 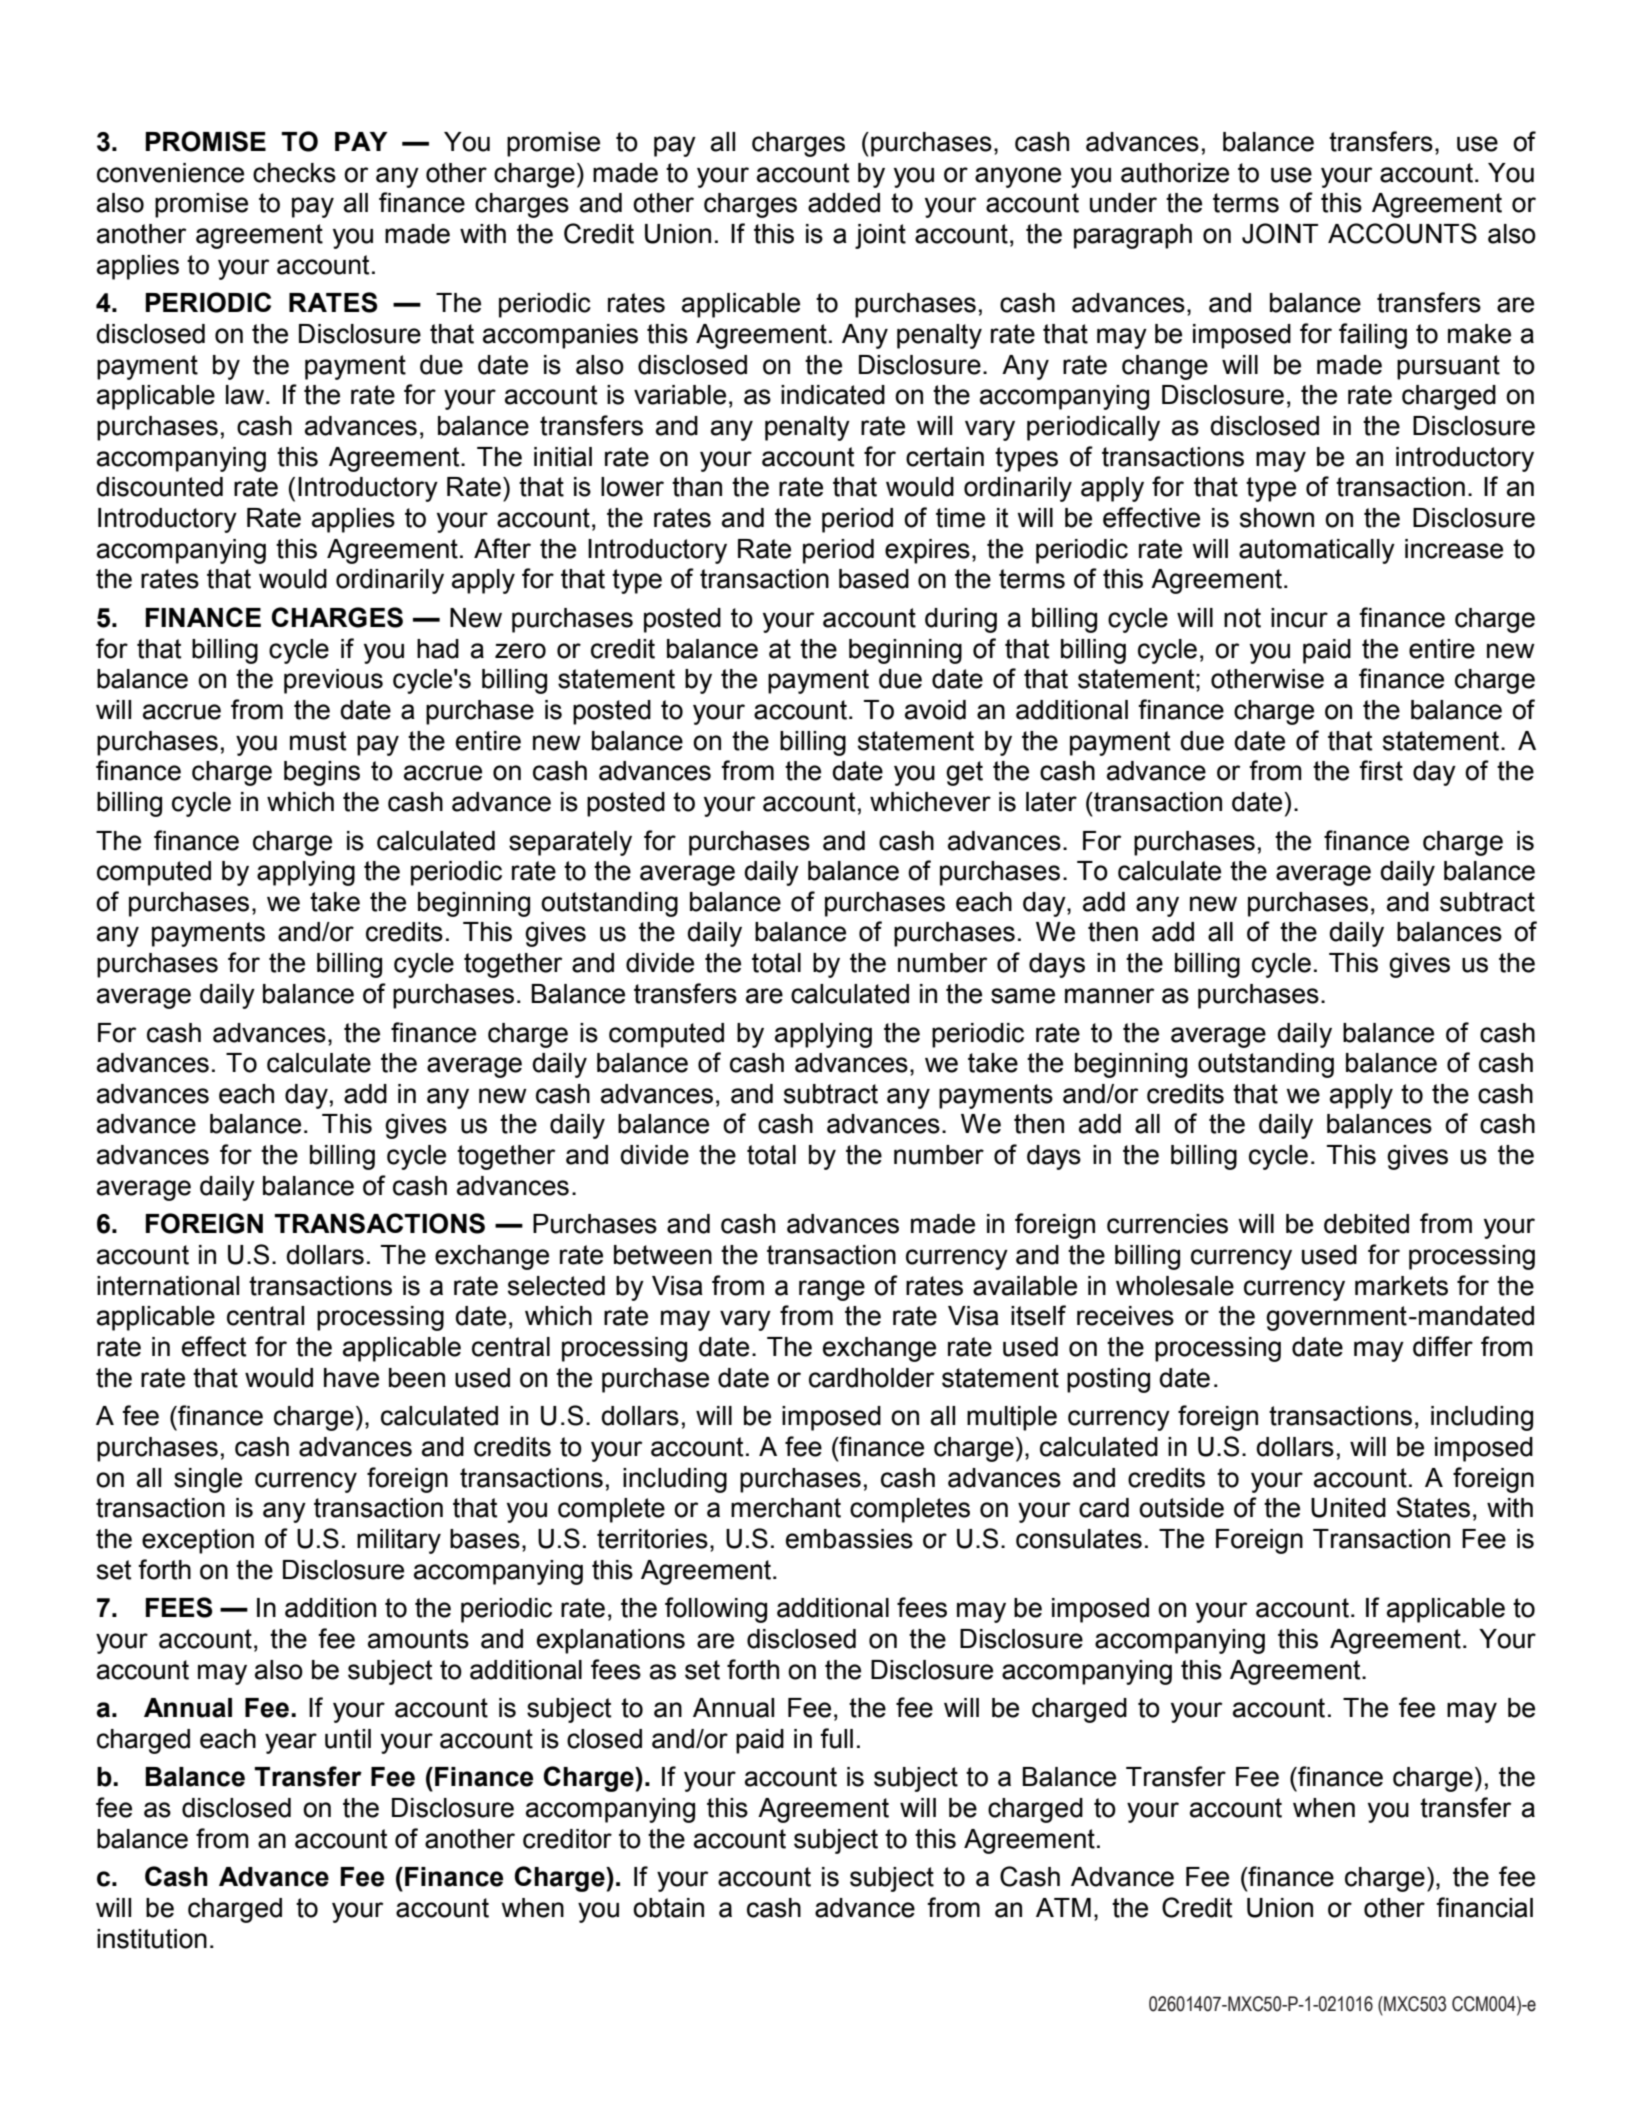 I want to click on manner, so click(x=1109, y=996).
